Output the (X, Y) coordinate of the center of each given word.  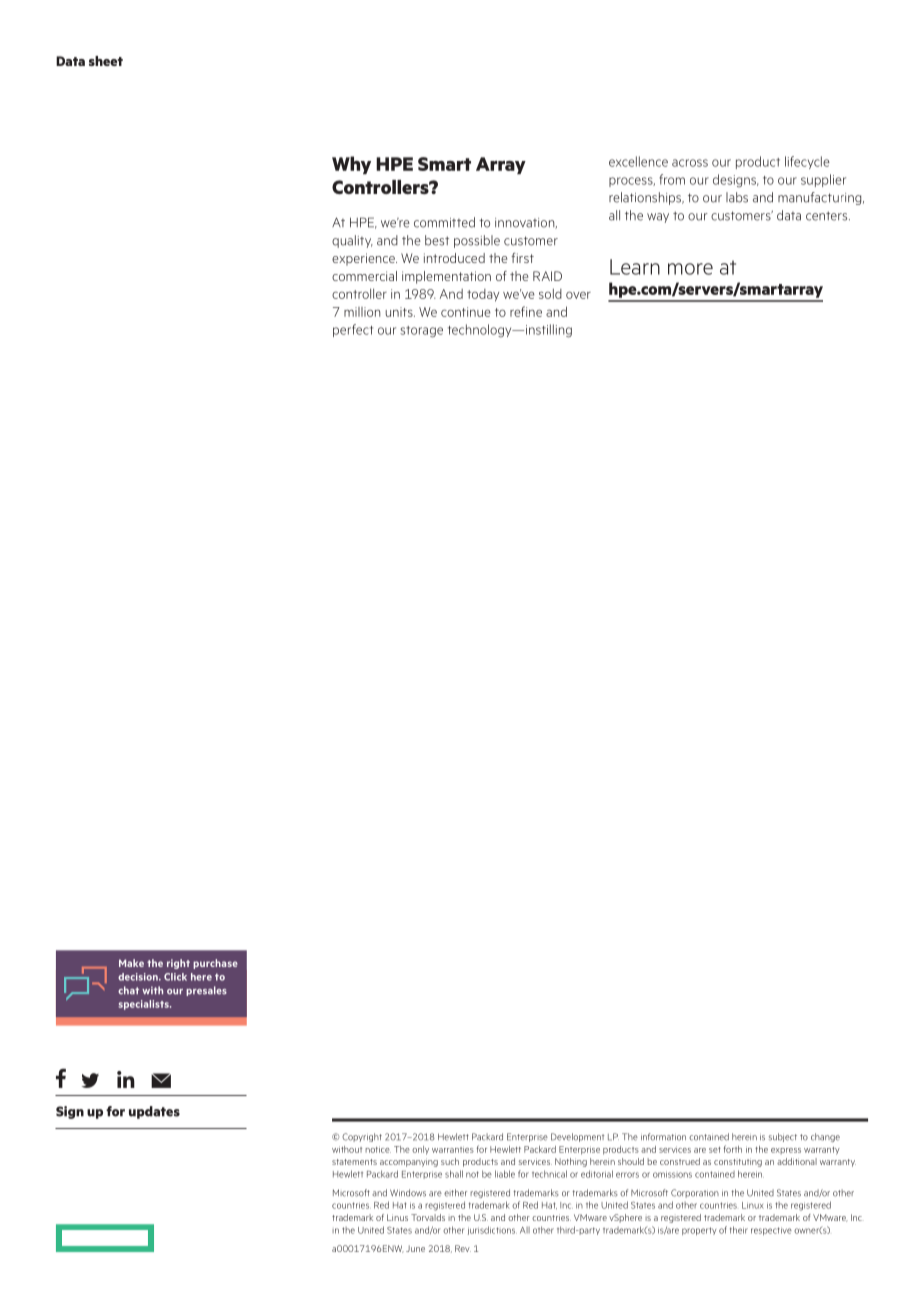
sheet (106, 61)
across (690, 163)
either (455, 1193)
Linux (753, 1205)
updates (154, 1112)
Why (351, 165)
